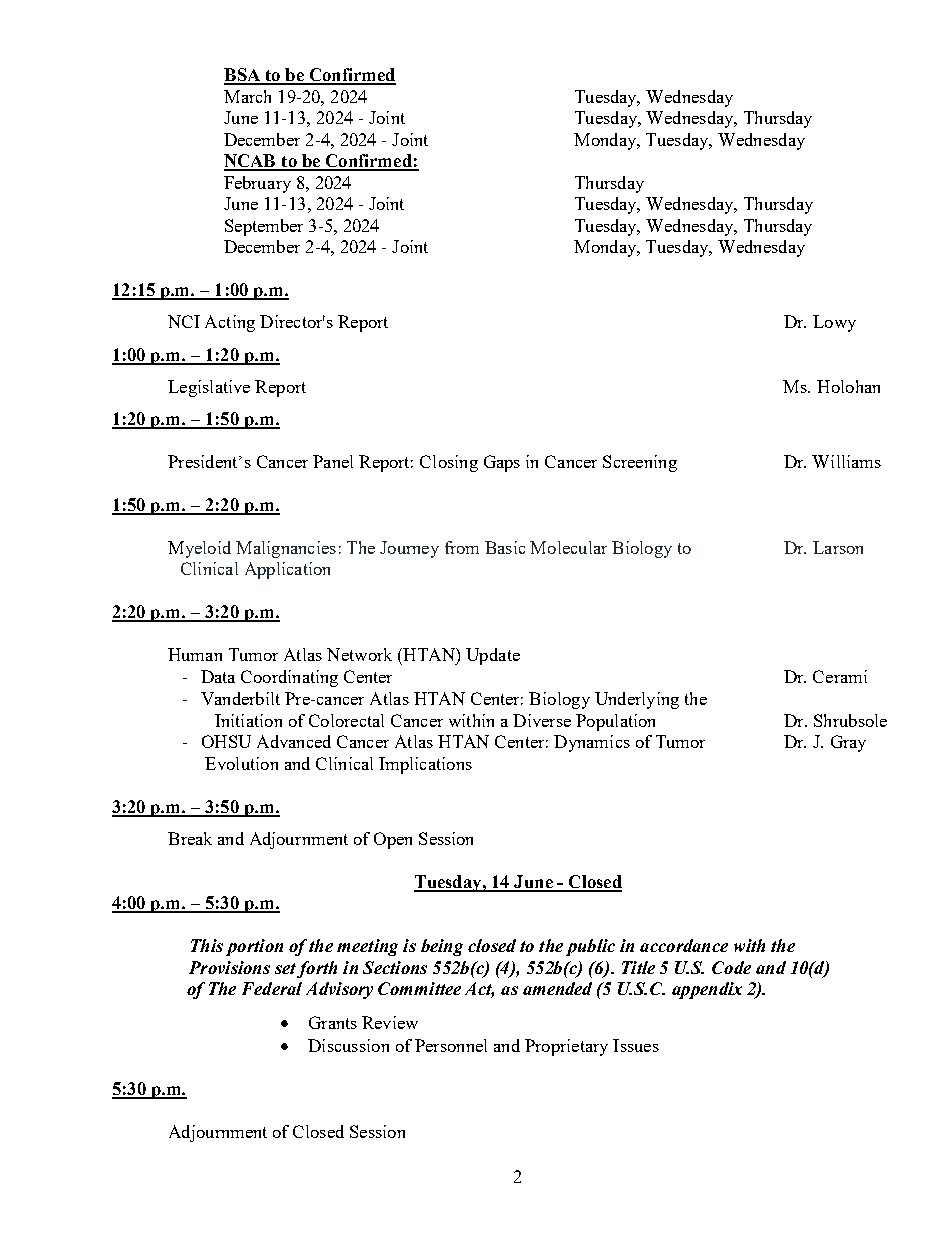  Describe the element at coordinates (272, 988) in the screenshot. I see `Federal` at that location.
